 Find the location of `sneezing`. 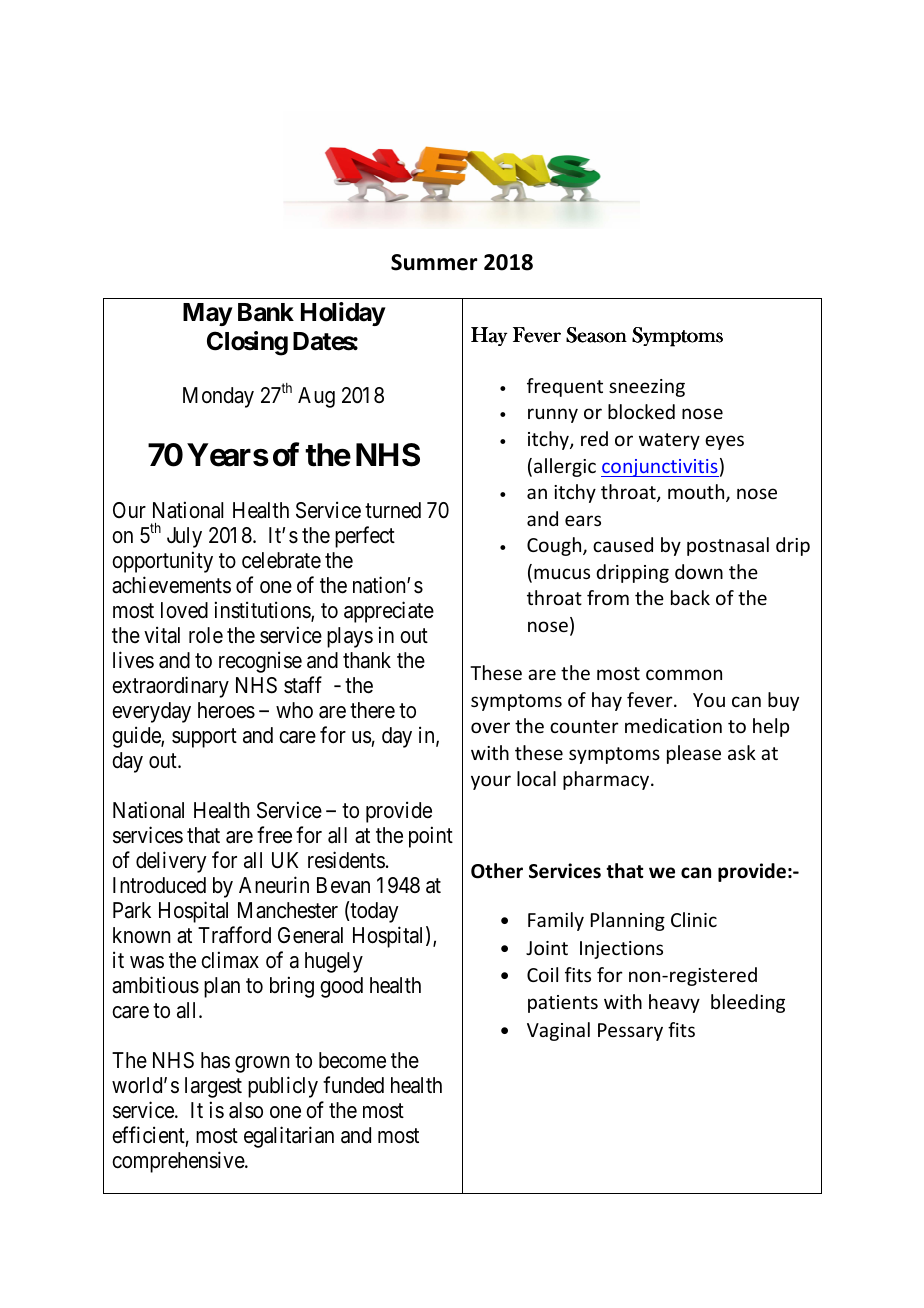

sneezing is located at coordinates (647, 388).
